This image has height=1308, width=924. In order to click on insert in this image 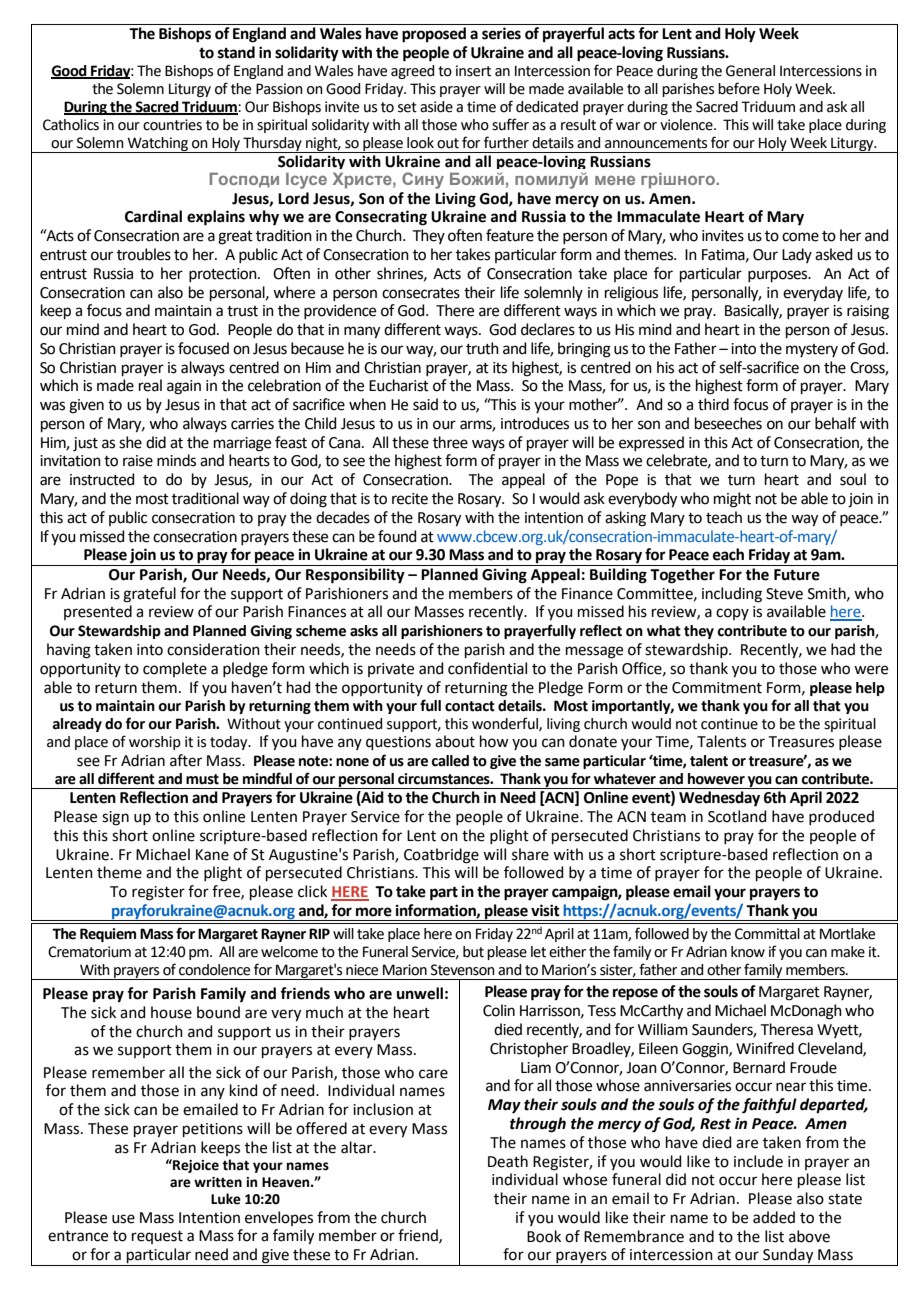, I will do `click(473, 71)`.
